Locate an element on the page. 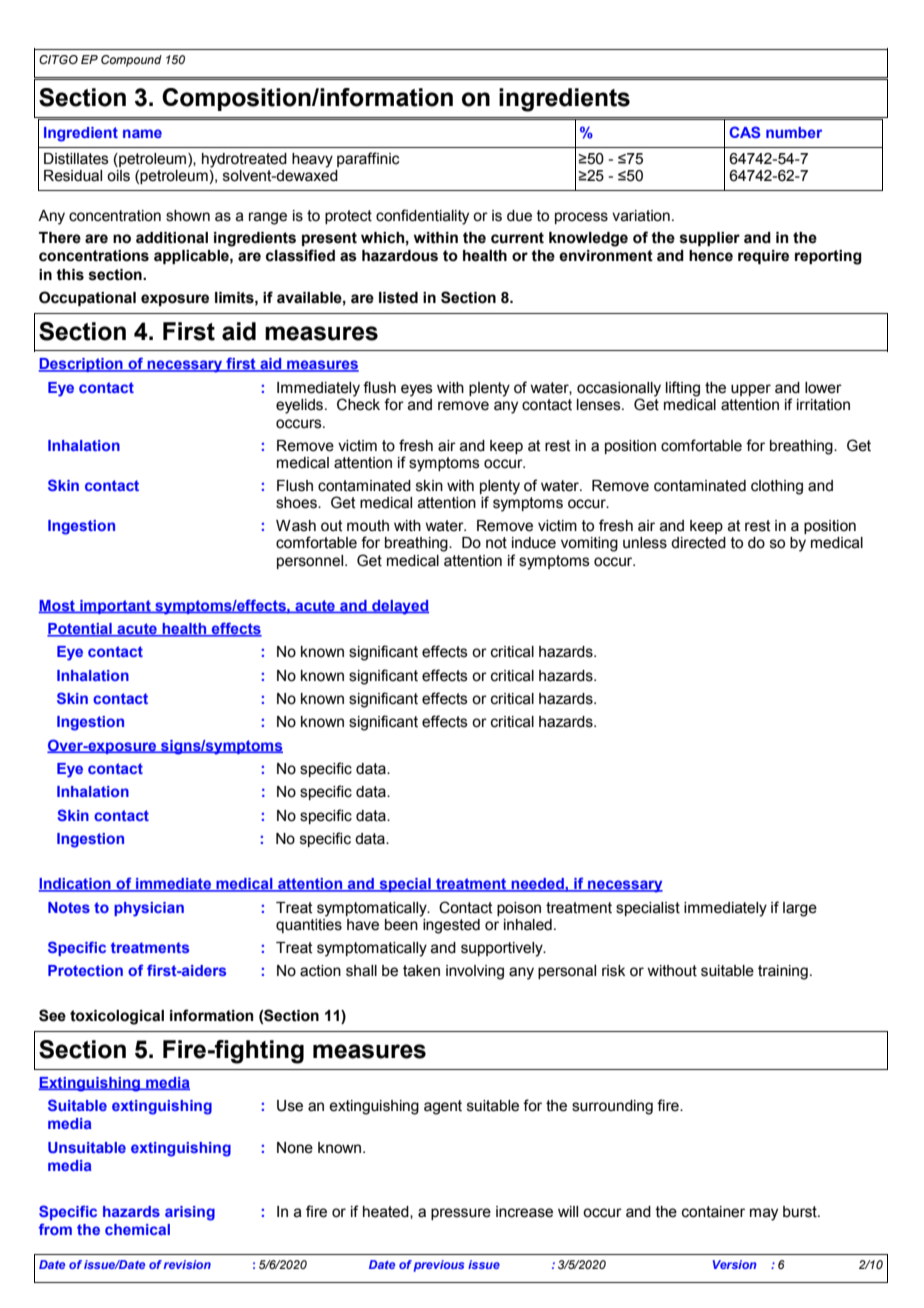  pressure is located at coordinates (461, 1214).
